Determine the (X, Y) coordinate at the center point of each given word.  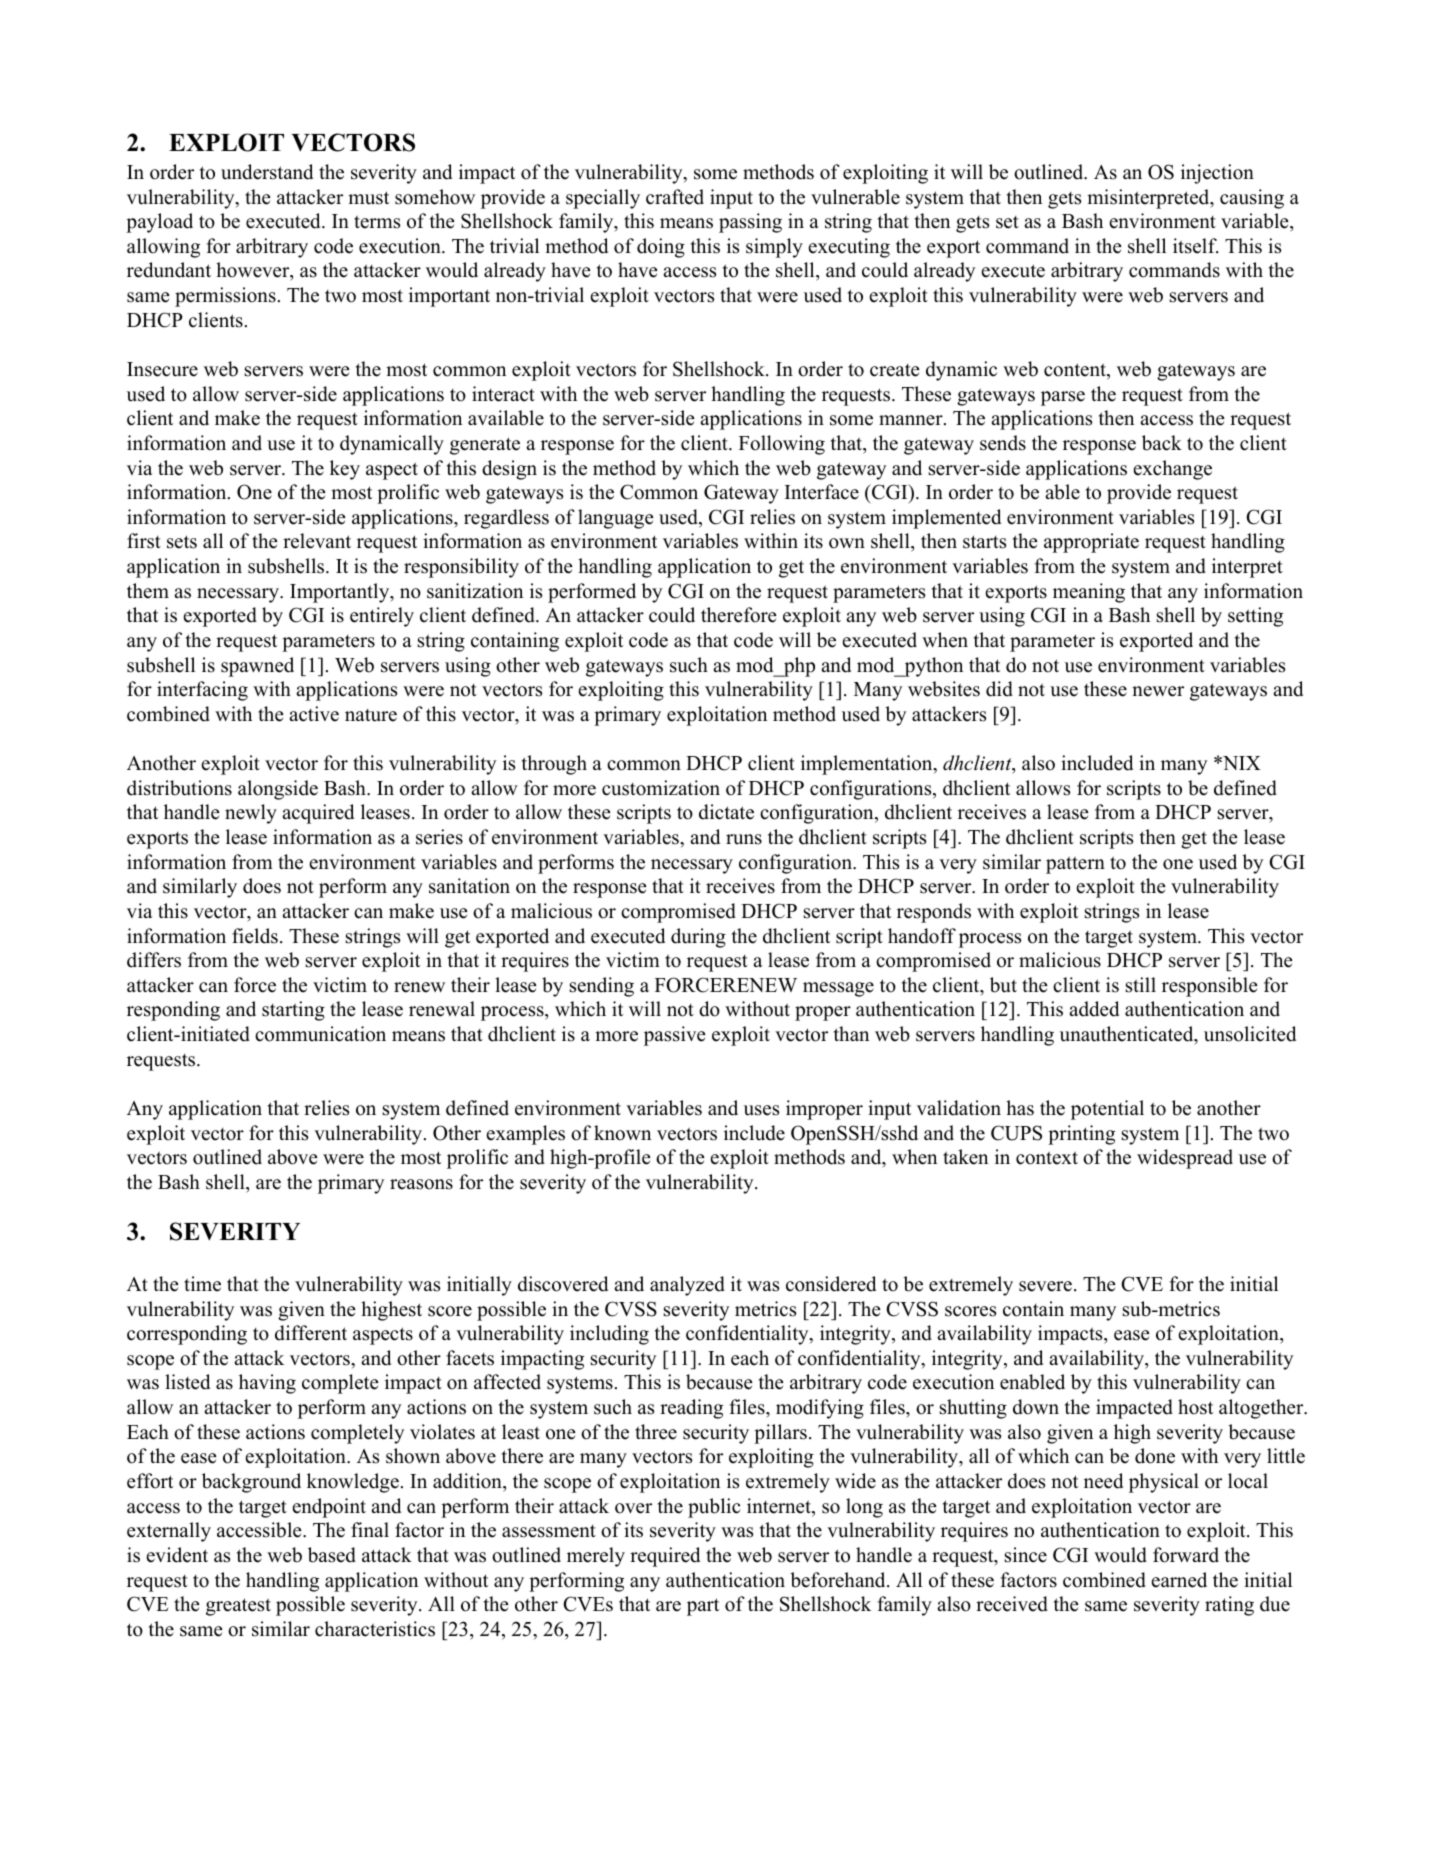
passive (675, 1036)
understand (267, 172)
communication (320, 1034)
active (314, 714)
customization (661, 788)
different (311, 1333)
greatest (238, 1607)
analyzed (687, 1286)
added (1094, 1009)
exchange (1172, 470)
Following (782, 445)
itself (1195, 246)
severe (1045, 1286)
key (345, 470)
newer (1158, 691)
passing (750, 223)
